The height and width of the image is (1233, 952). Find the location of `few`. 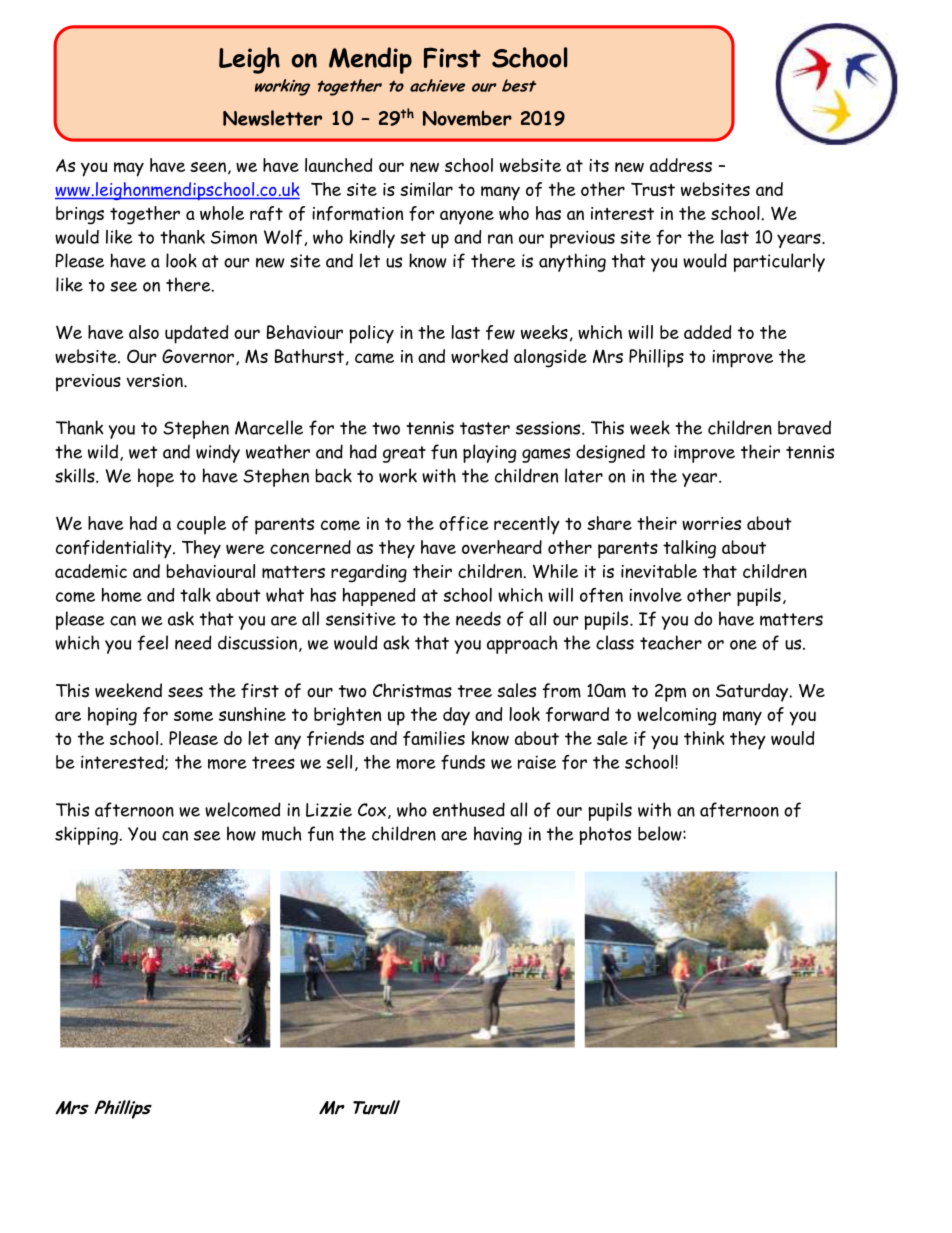

few is located at coordinates (500, 332).
